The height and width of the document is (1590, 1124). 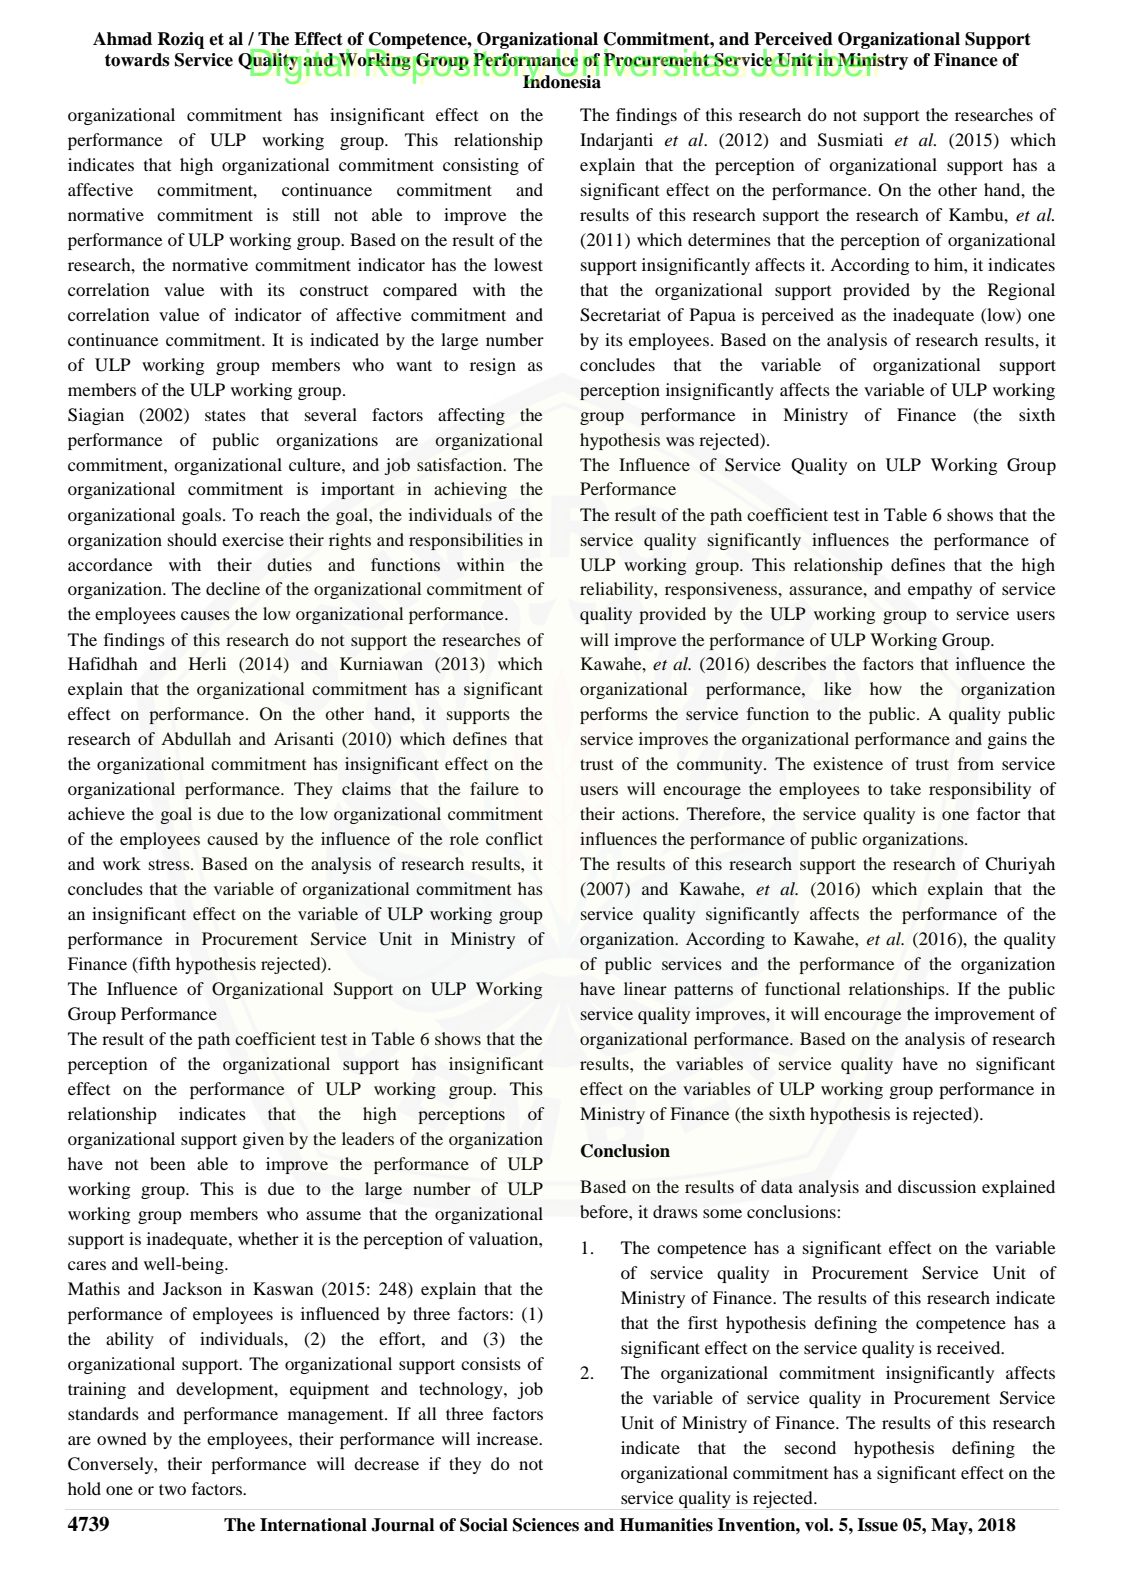 What do you see at coordinates (196, 738) in the document?
I see `Abdullah` at bounding box center [196, 738].
